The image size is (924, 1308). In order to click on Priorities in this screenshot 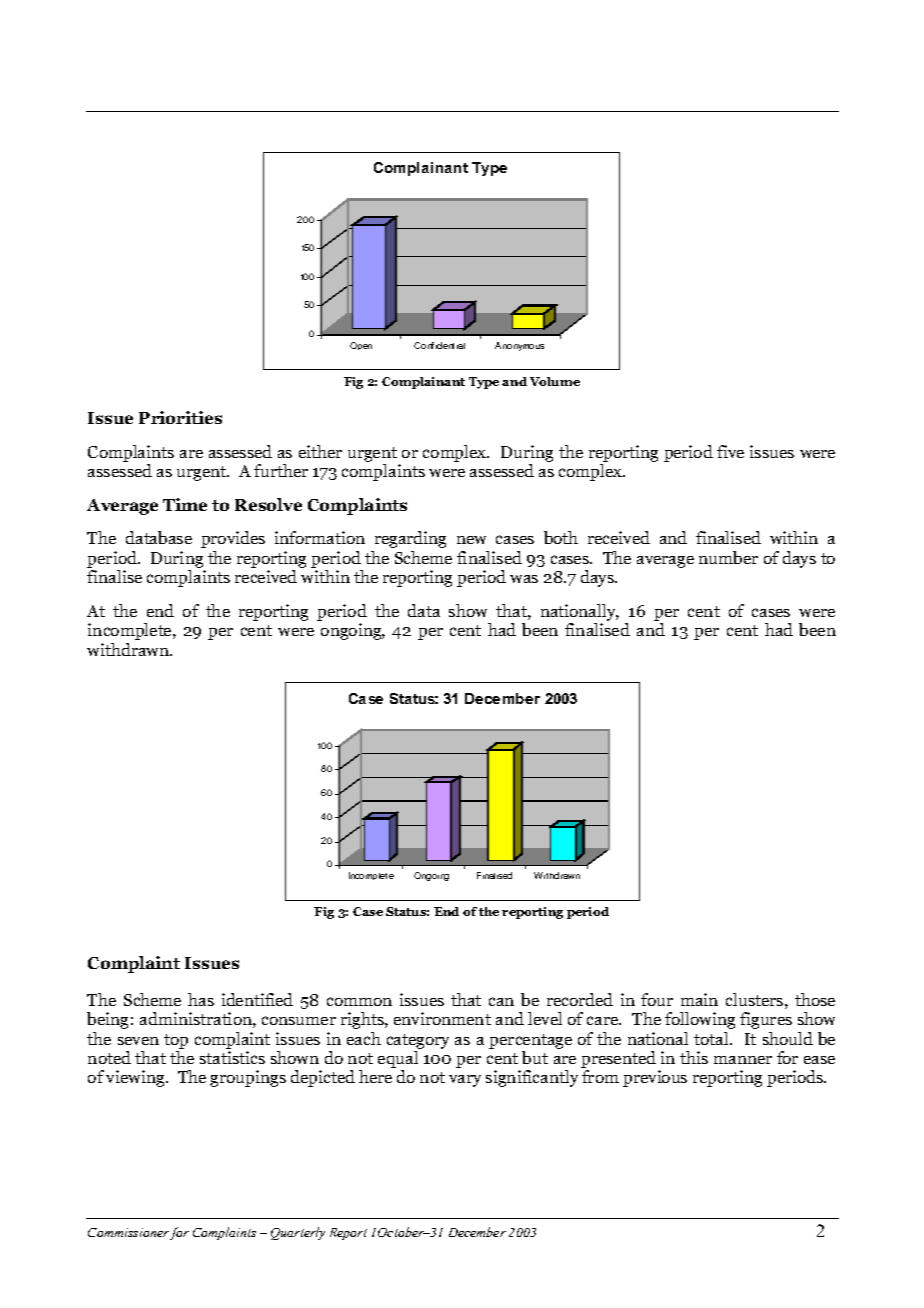, I will do `click(180, 417)`.
